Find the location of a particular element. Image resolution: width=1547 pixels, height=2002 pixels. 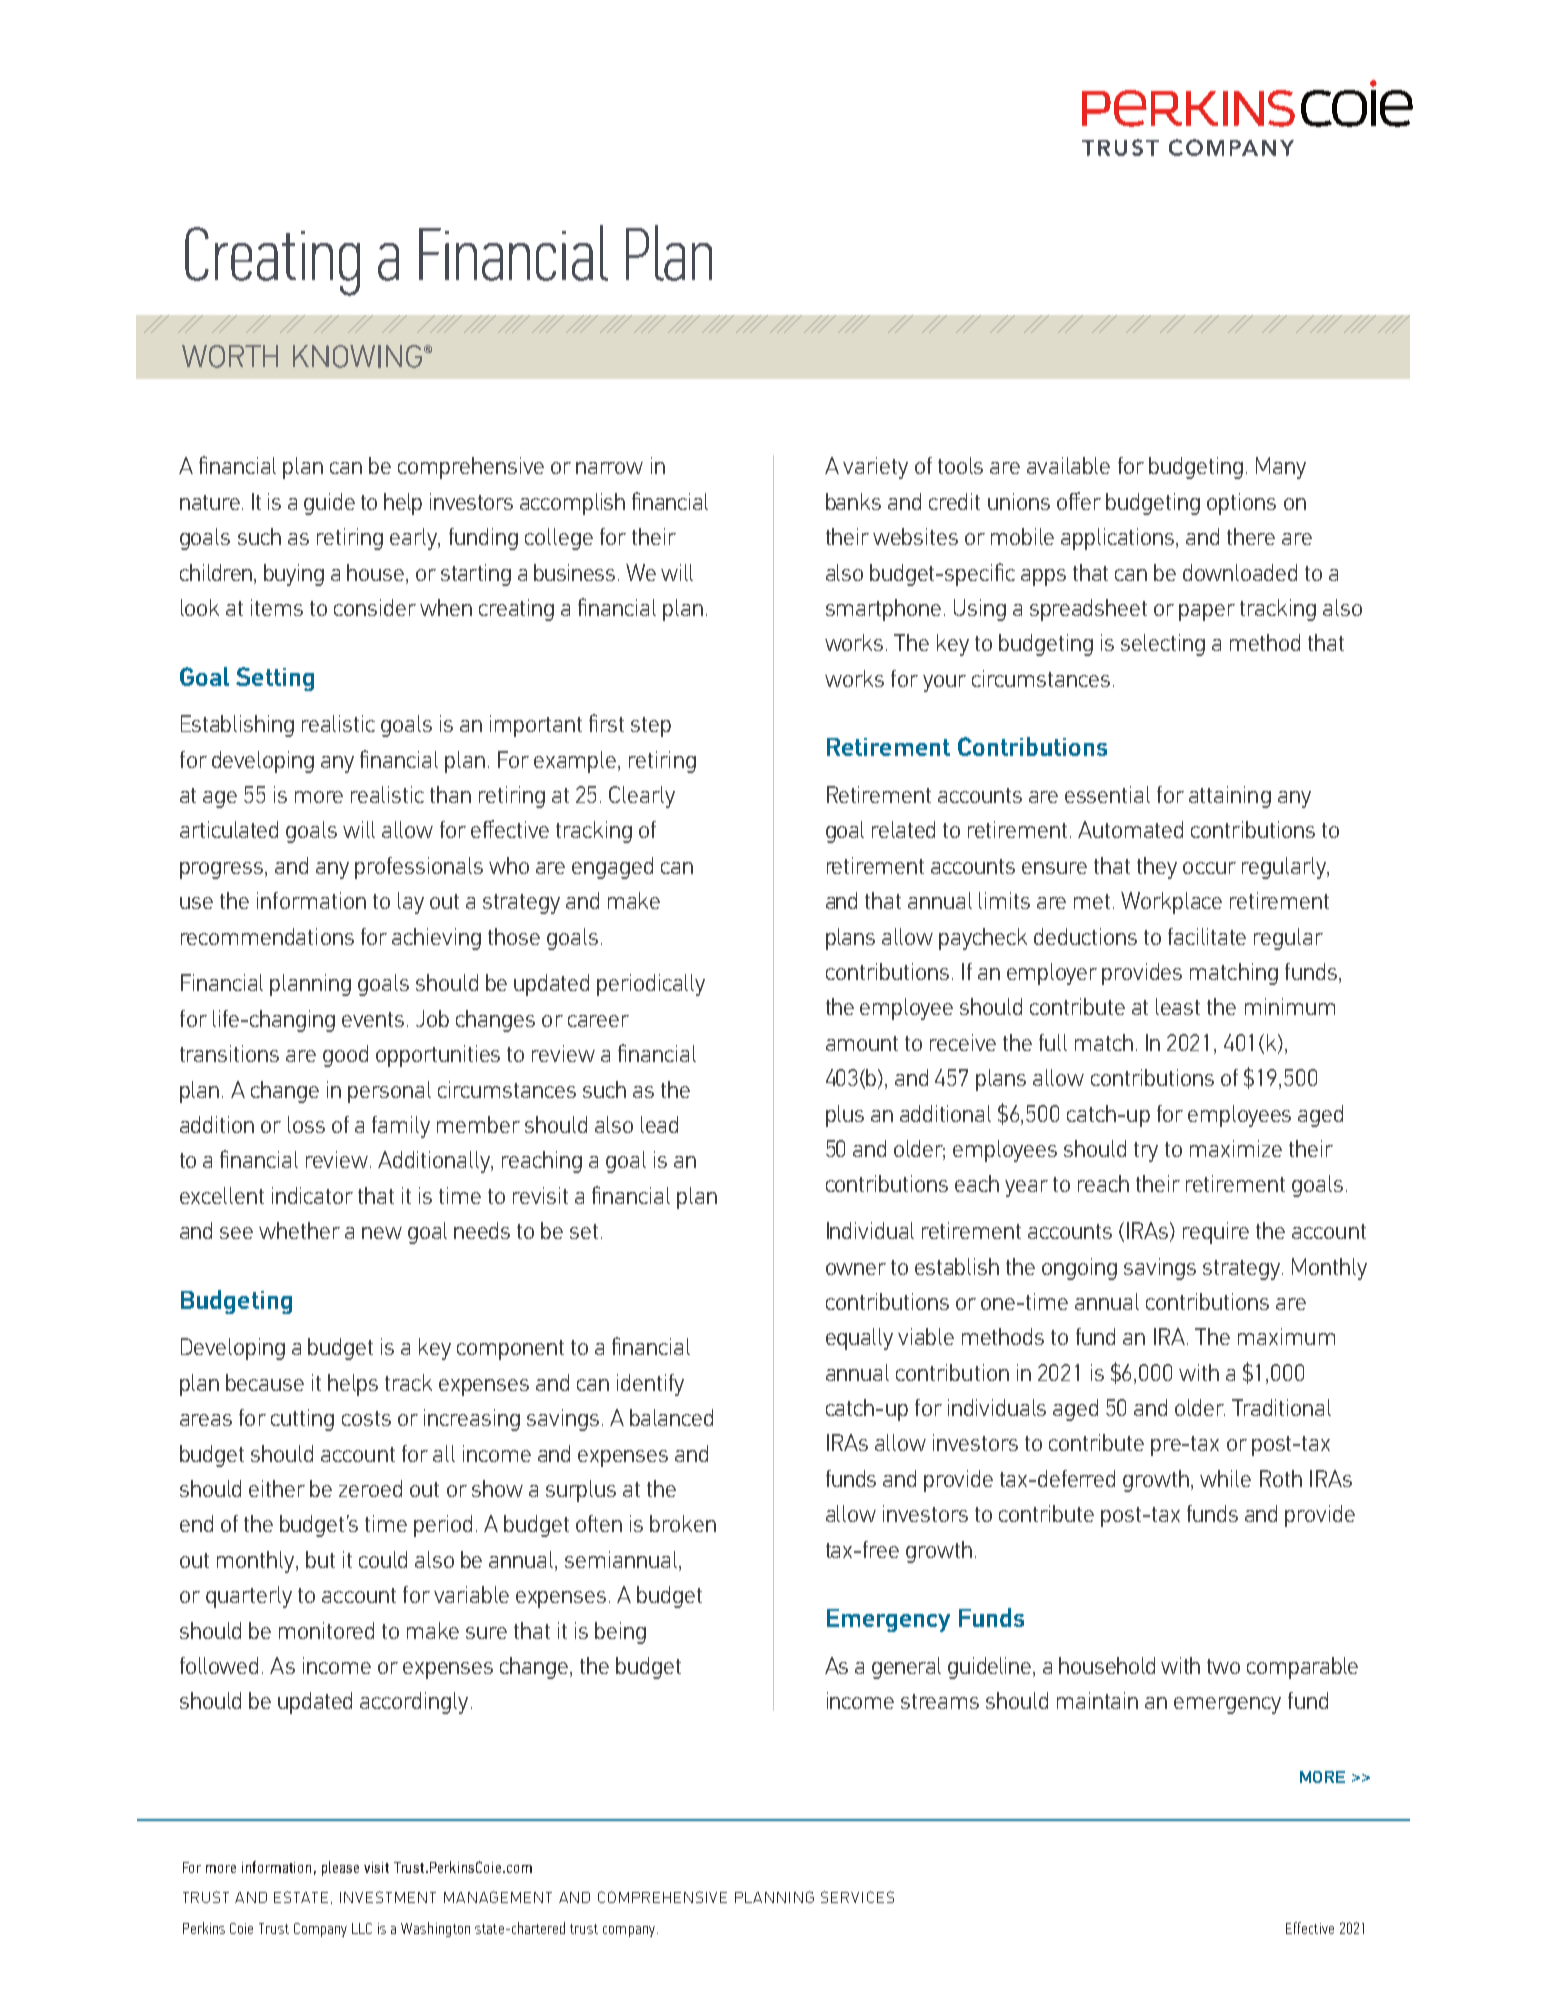

buying is located at coordinates (294, 575).
